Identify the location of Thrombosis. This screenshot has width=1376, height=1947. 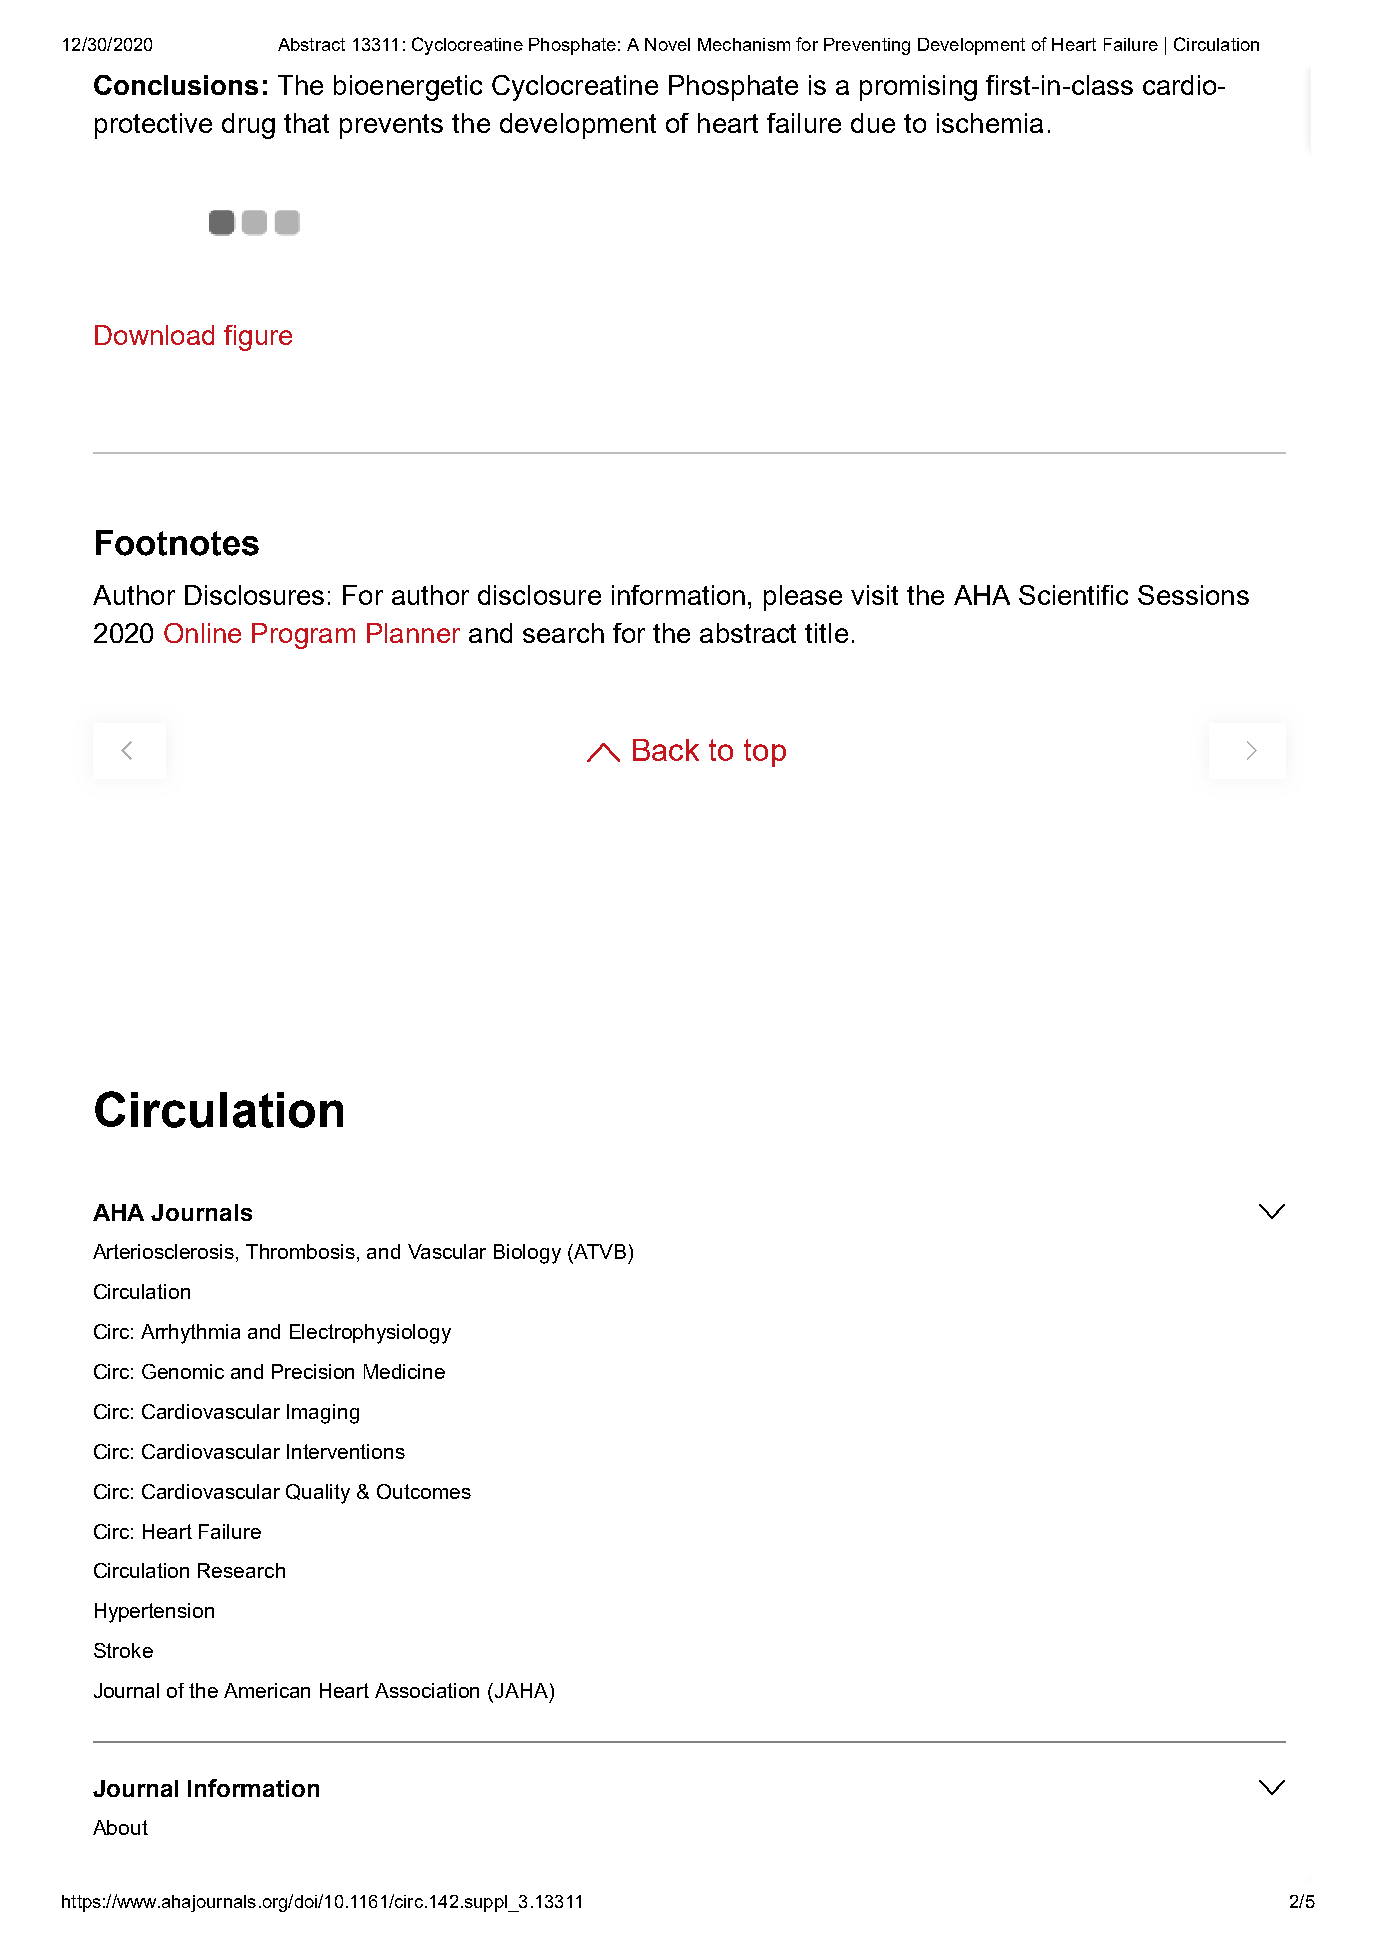
(300, 1251).
